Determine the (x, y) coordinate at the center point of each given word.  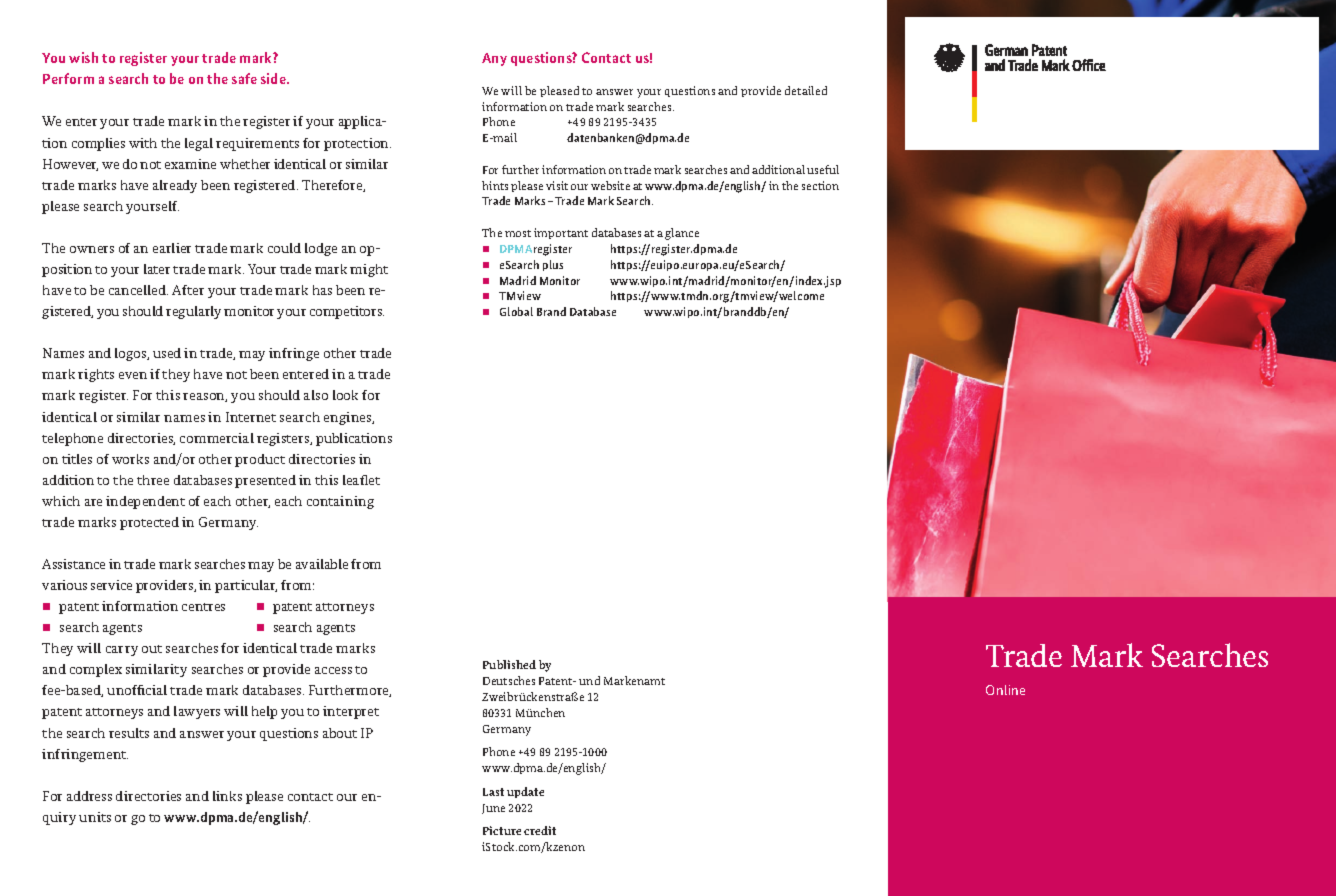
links (227, 796)
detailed (806, 90)
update (525, 792)
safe (244, 78)
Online (1005, 690)
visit (557, 185)
